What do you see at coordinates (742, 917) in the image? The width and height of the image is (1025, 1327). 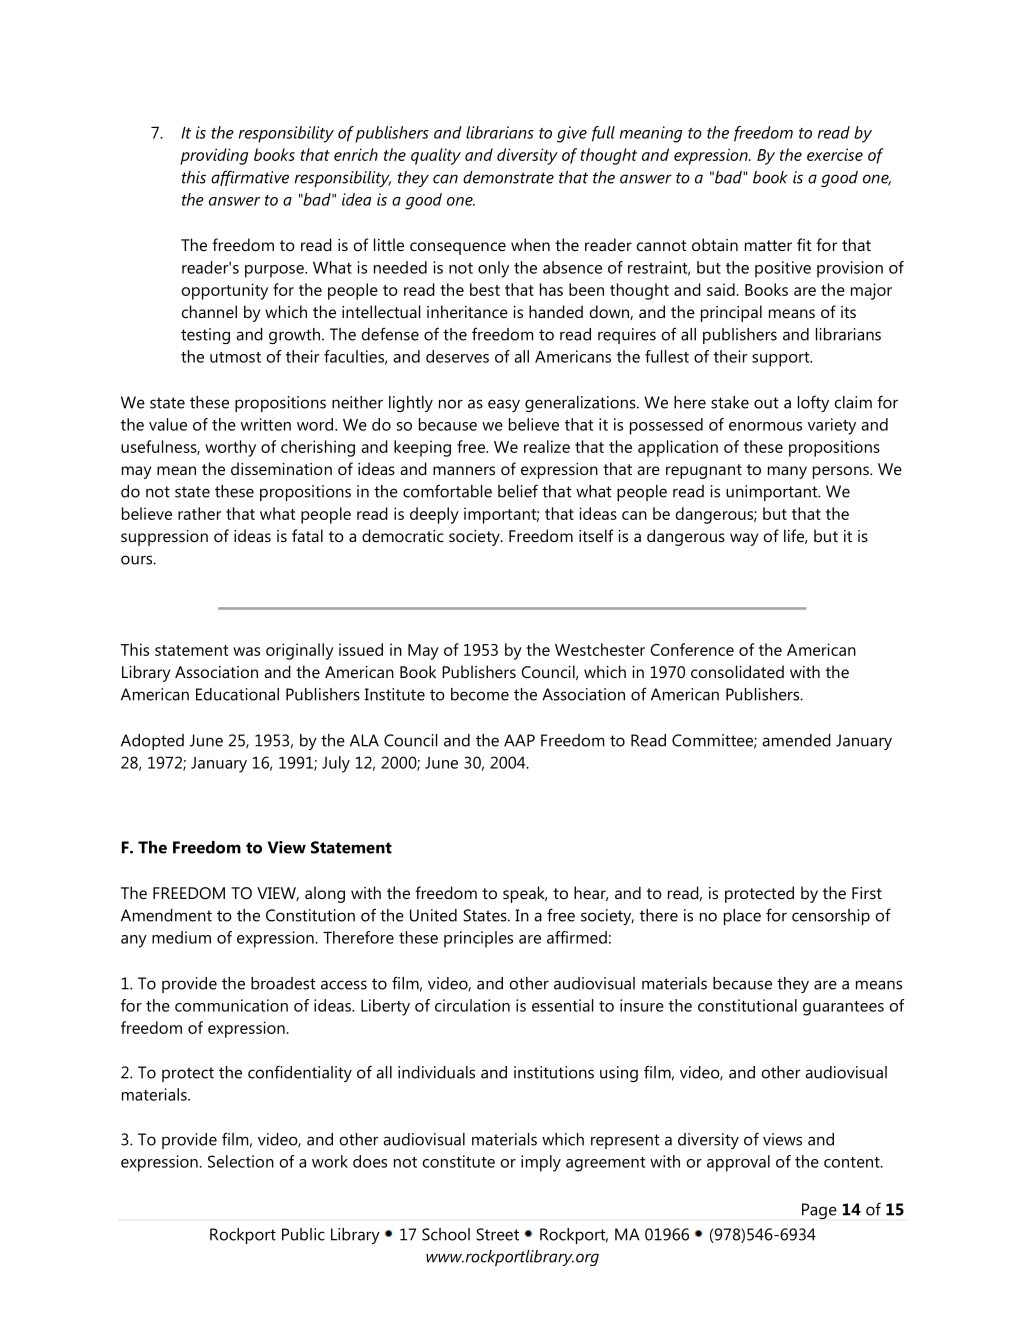 I see `place` at bounding box center [742, 917].
